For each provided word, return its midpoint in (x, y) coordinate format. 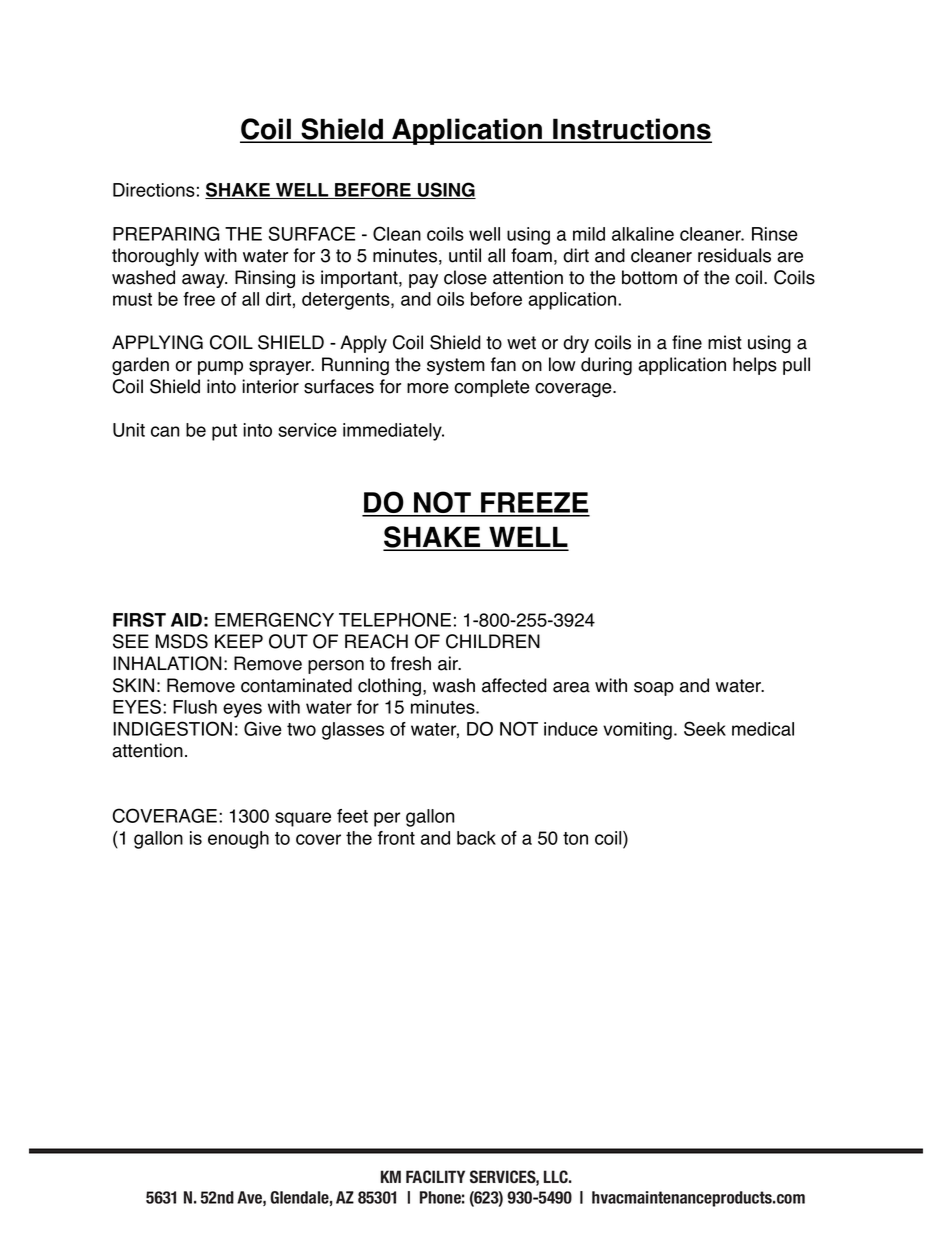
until (465, 255)
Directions (154, 190)
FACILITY (435, 1176)
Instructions (631, 130)
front (396, 838)
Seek (705, 728)
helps (755, 366)
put (224, 432)
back (476, 838)
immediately (393, 432)
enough (238, 840)
